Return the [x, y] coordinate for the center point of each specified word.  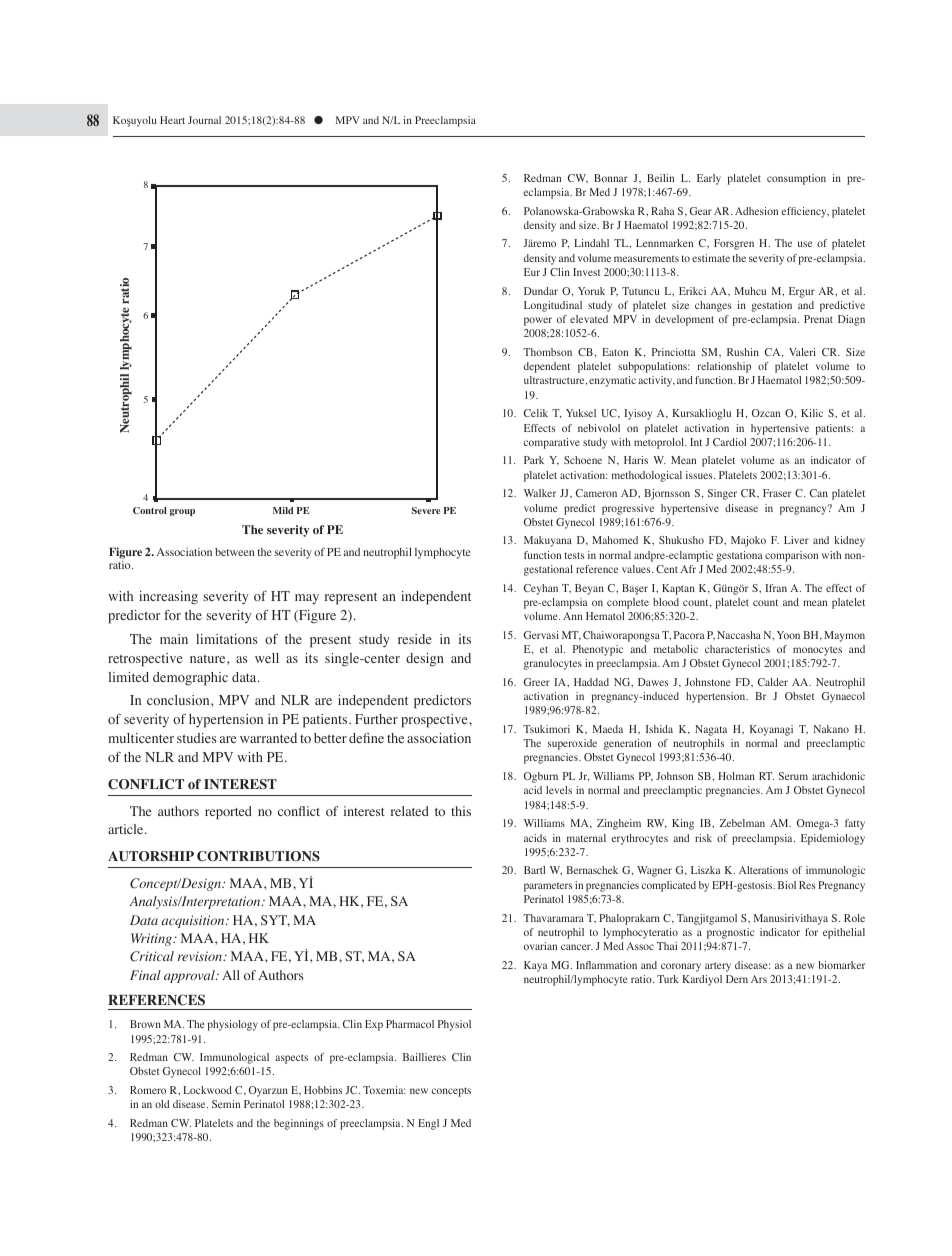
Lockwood [207, 1090]
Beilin [660, 178]
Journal [204, 120]
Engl [428, 1124]
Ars [759, 979]
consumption [796, 179]
